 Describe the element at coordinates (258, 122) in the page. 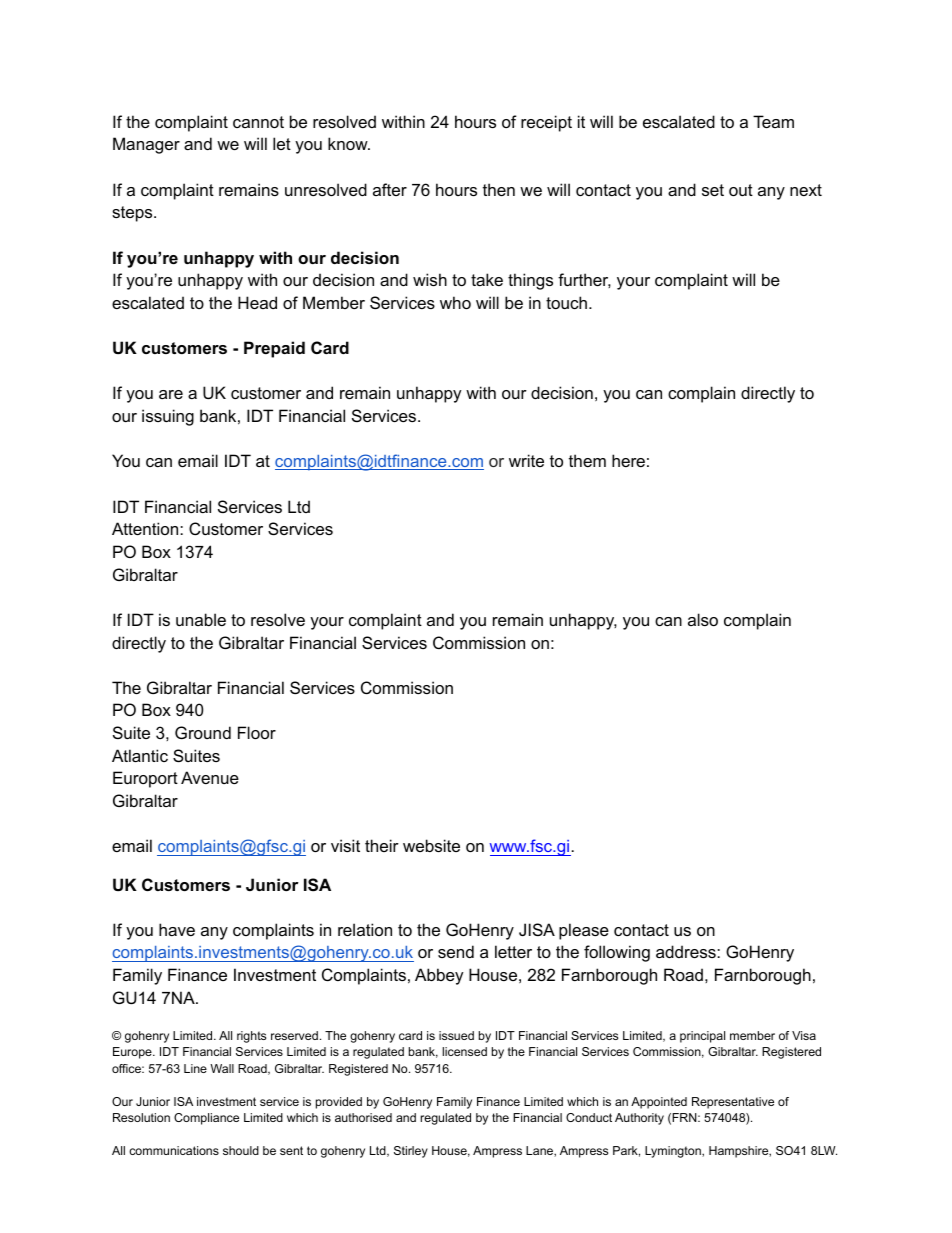

I see `cannot` at that location.
